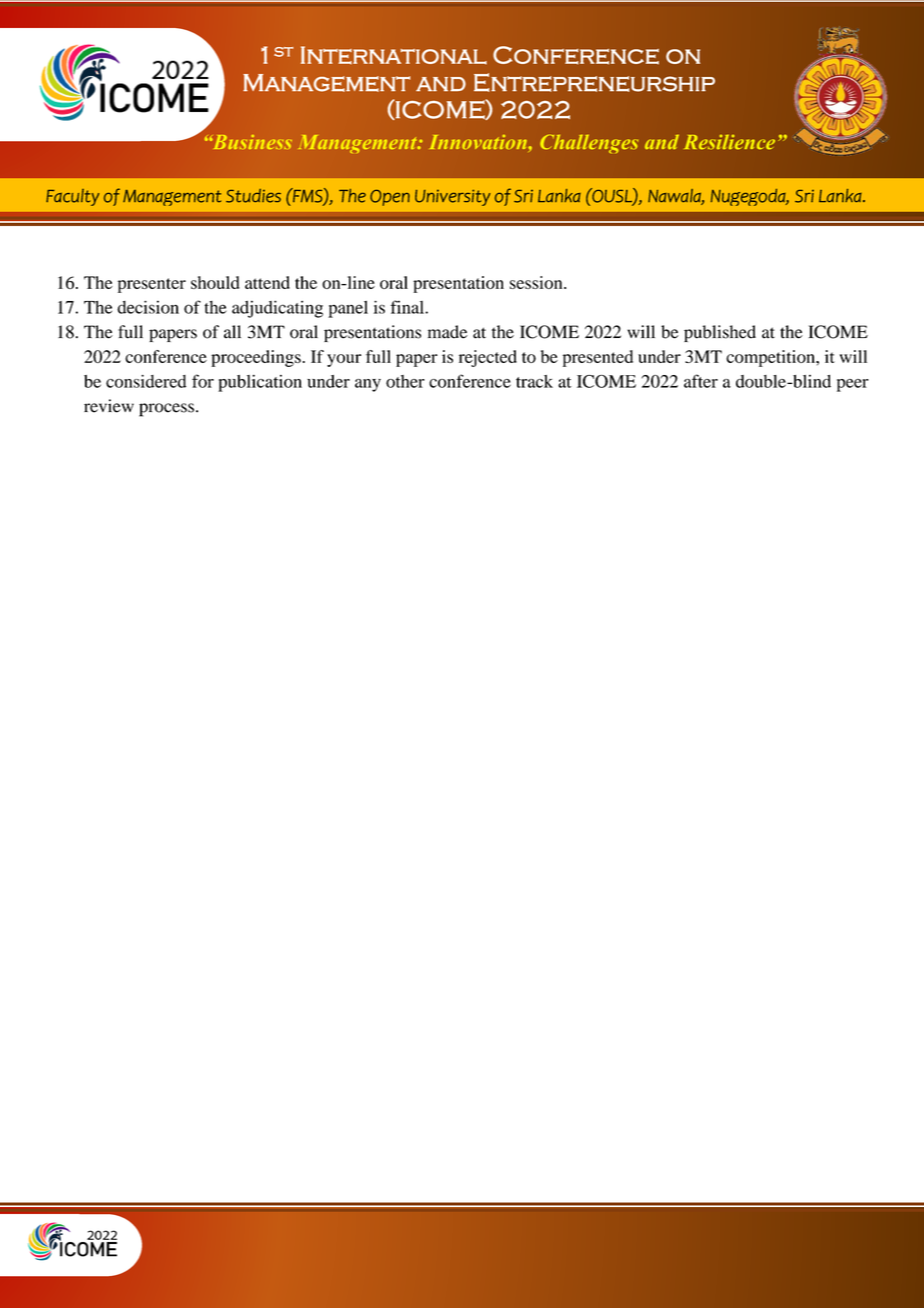 This screenshot has width=924, height=1308. Describe the element at coordinates (537, 282) in the screenshot. I see `session` at that location.
